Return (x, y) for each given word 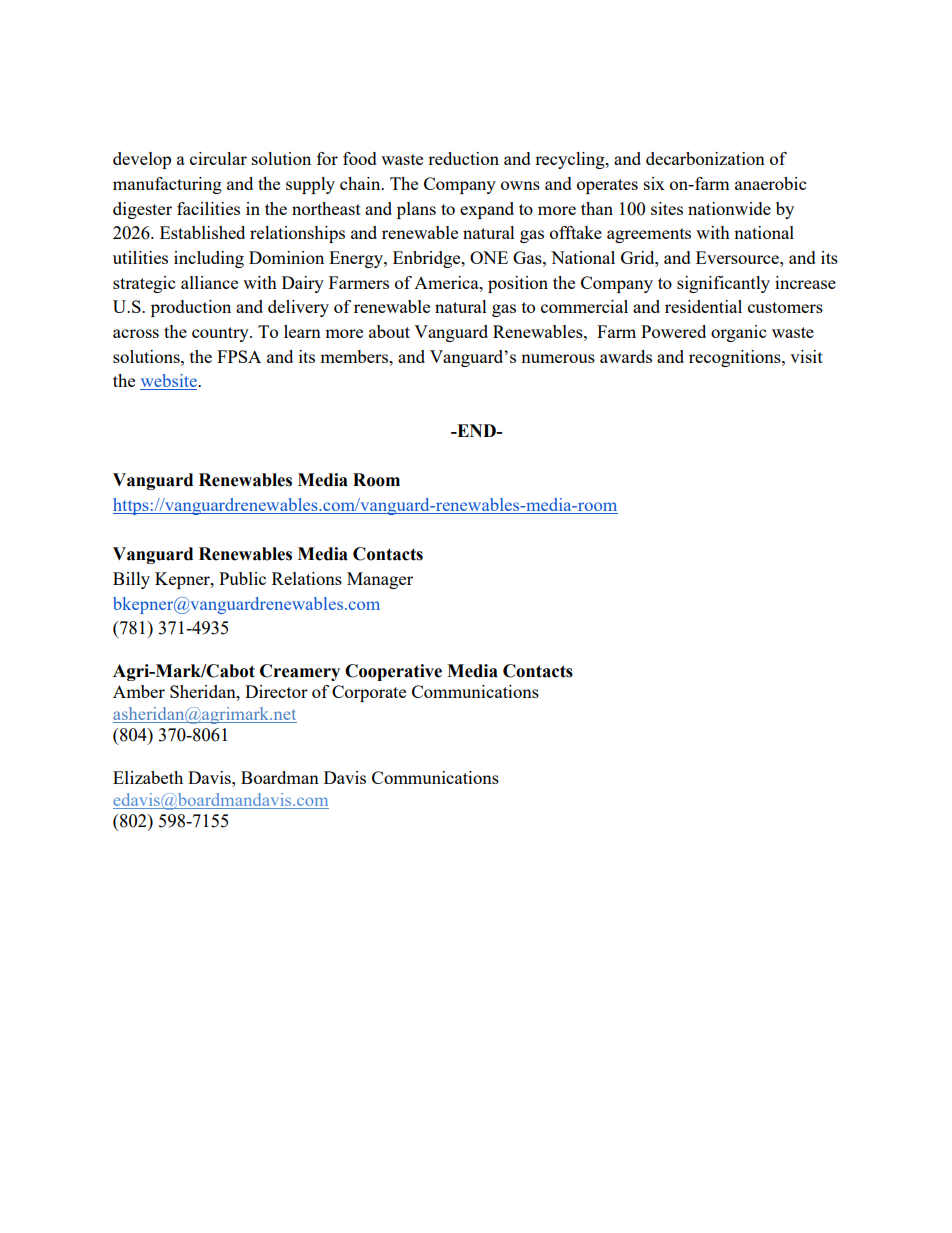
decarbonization (705, 158)
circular (218, 158)
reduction (463, 158)
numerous (558, 358)
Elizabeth (148, 777)
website (169, 382)
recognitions (736, 358)
